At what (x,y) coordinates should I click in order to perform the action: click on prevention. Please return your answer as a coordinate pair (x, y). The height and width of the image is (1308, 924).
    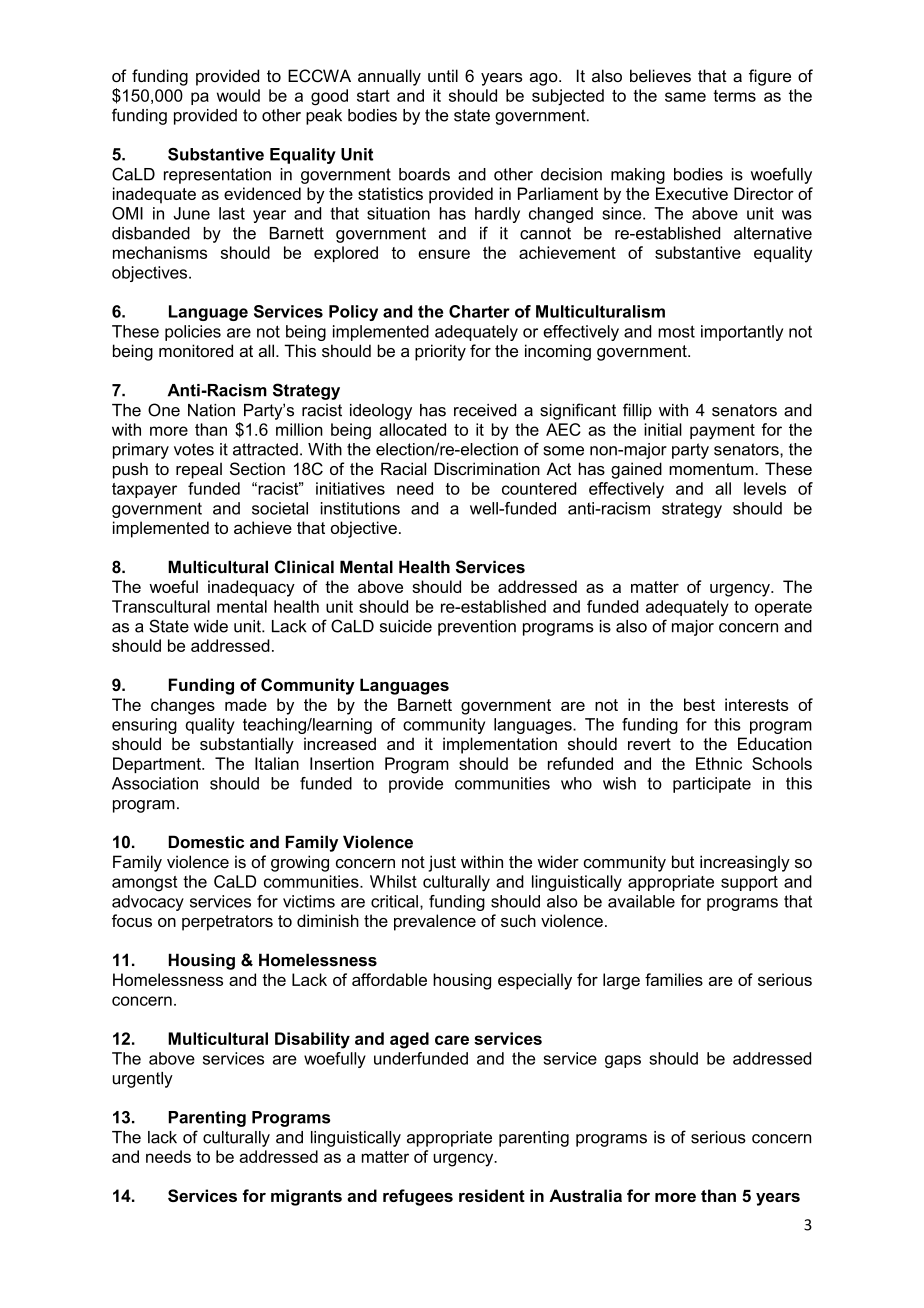
    Looking at the image, I should click on (477, 628).
